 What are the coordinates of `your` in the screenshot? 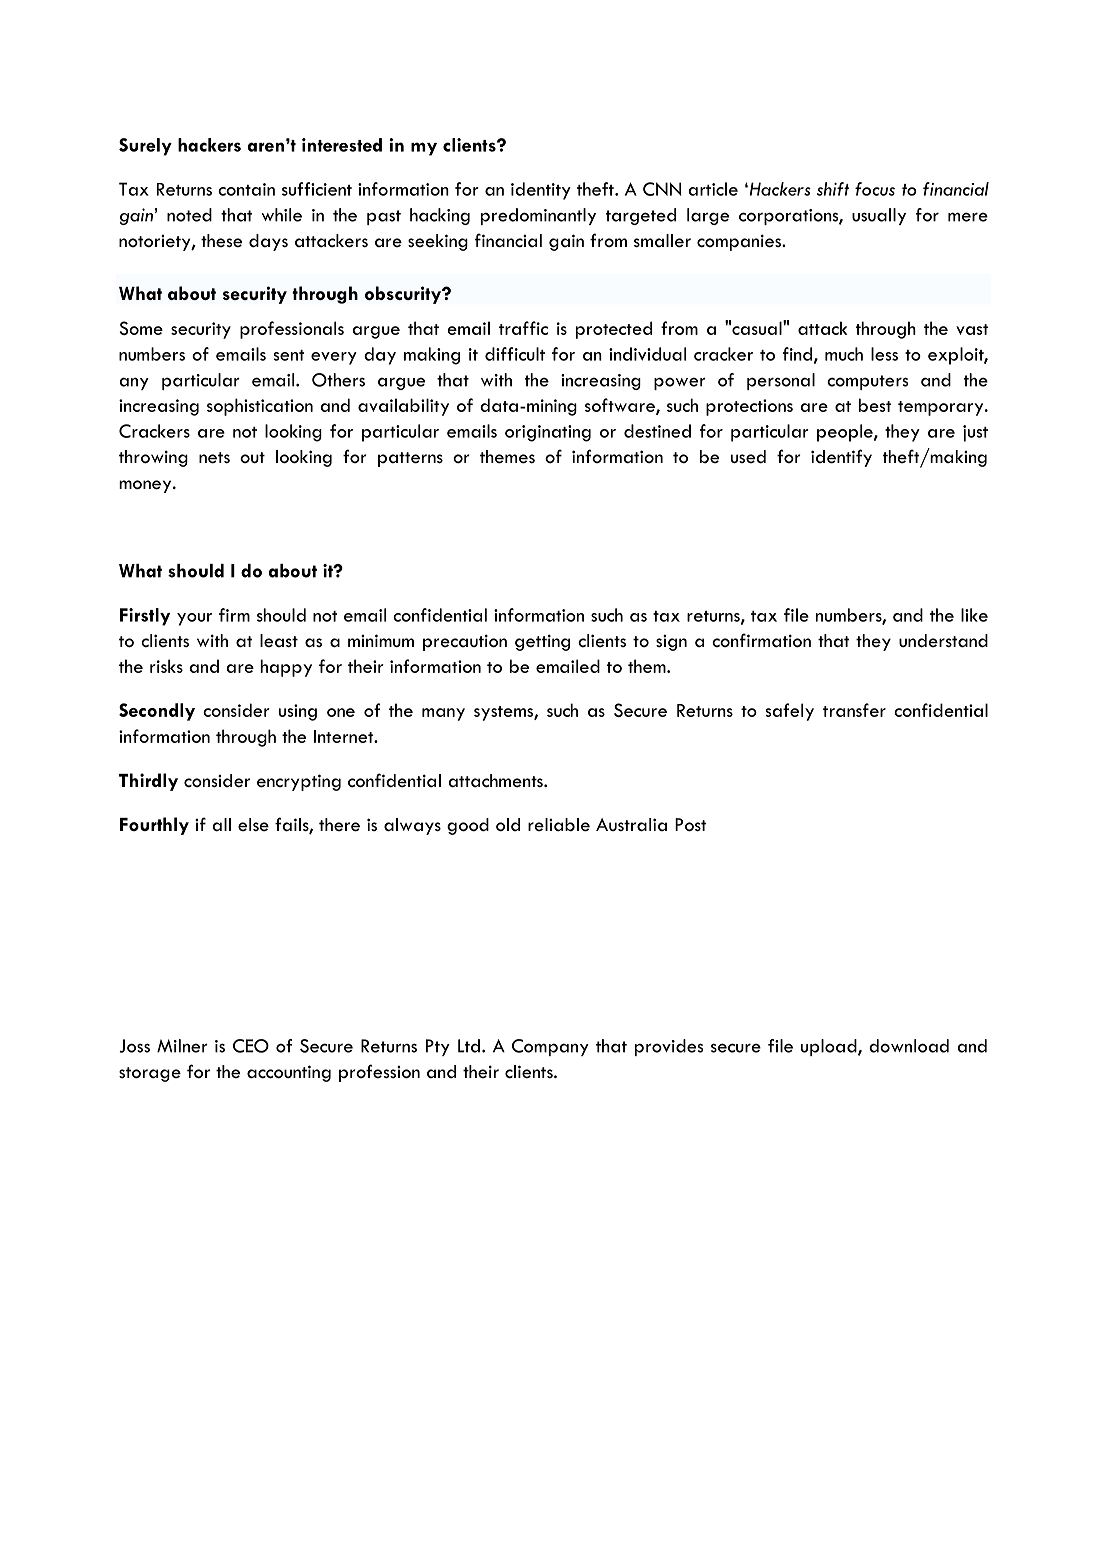 It's located at (194, 619).
